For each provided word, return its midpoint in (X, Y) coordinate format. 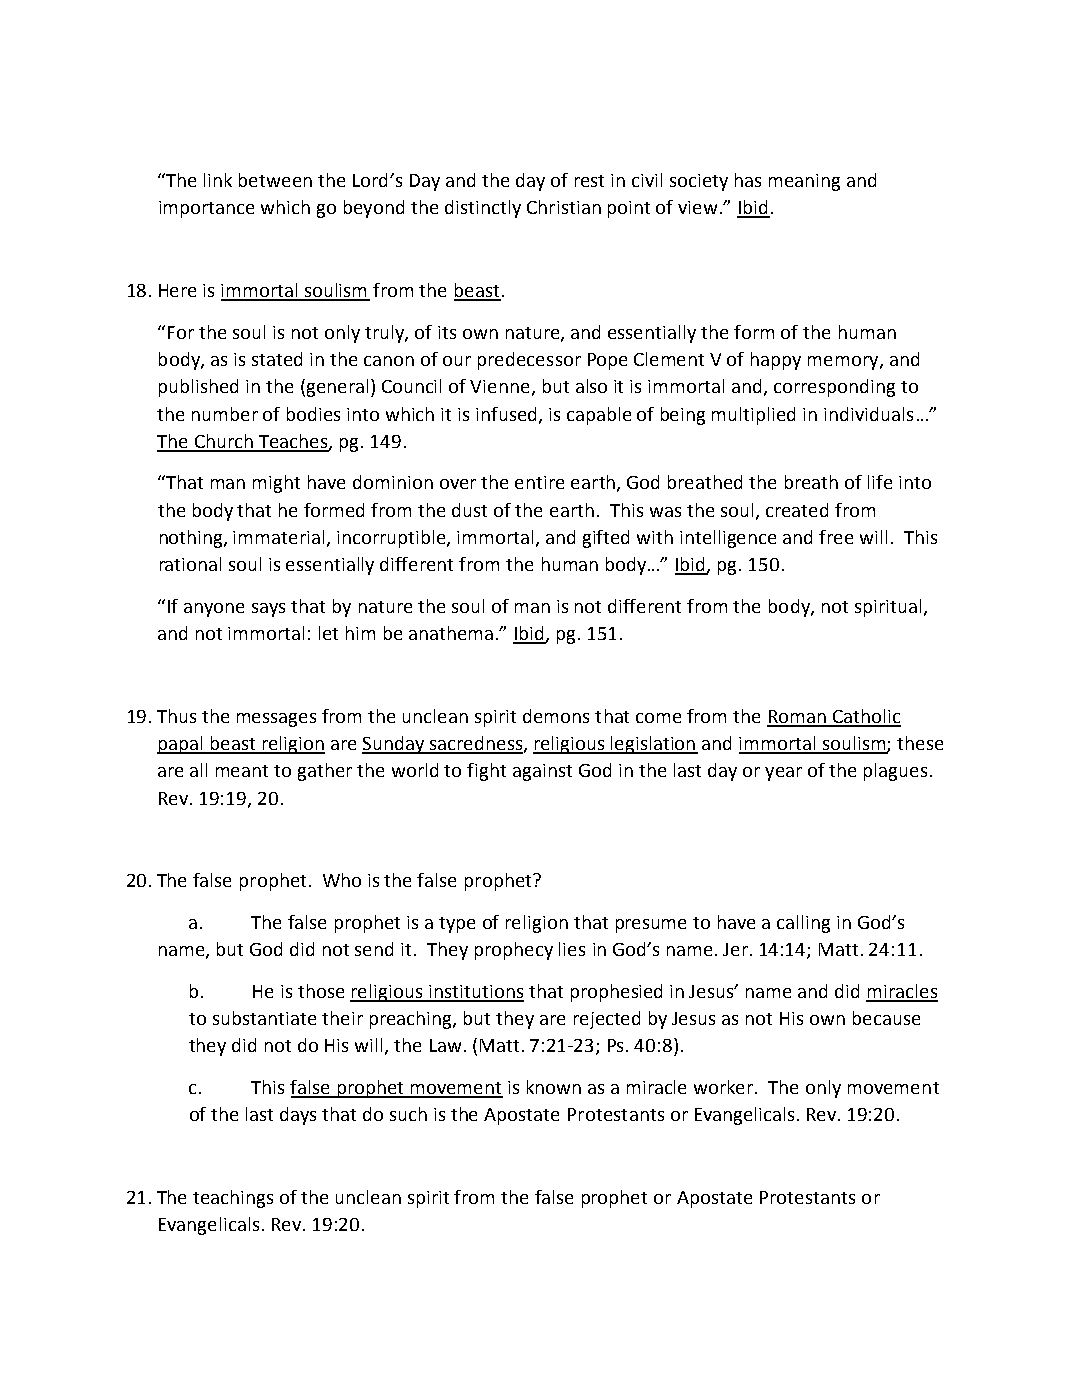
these (920, 743)
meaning (804, 182)
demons (556, 716)
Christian (564, 207)
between (275, 180)
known (554, 1087)
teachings (233, 1199)
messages (276, 720)
